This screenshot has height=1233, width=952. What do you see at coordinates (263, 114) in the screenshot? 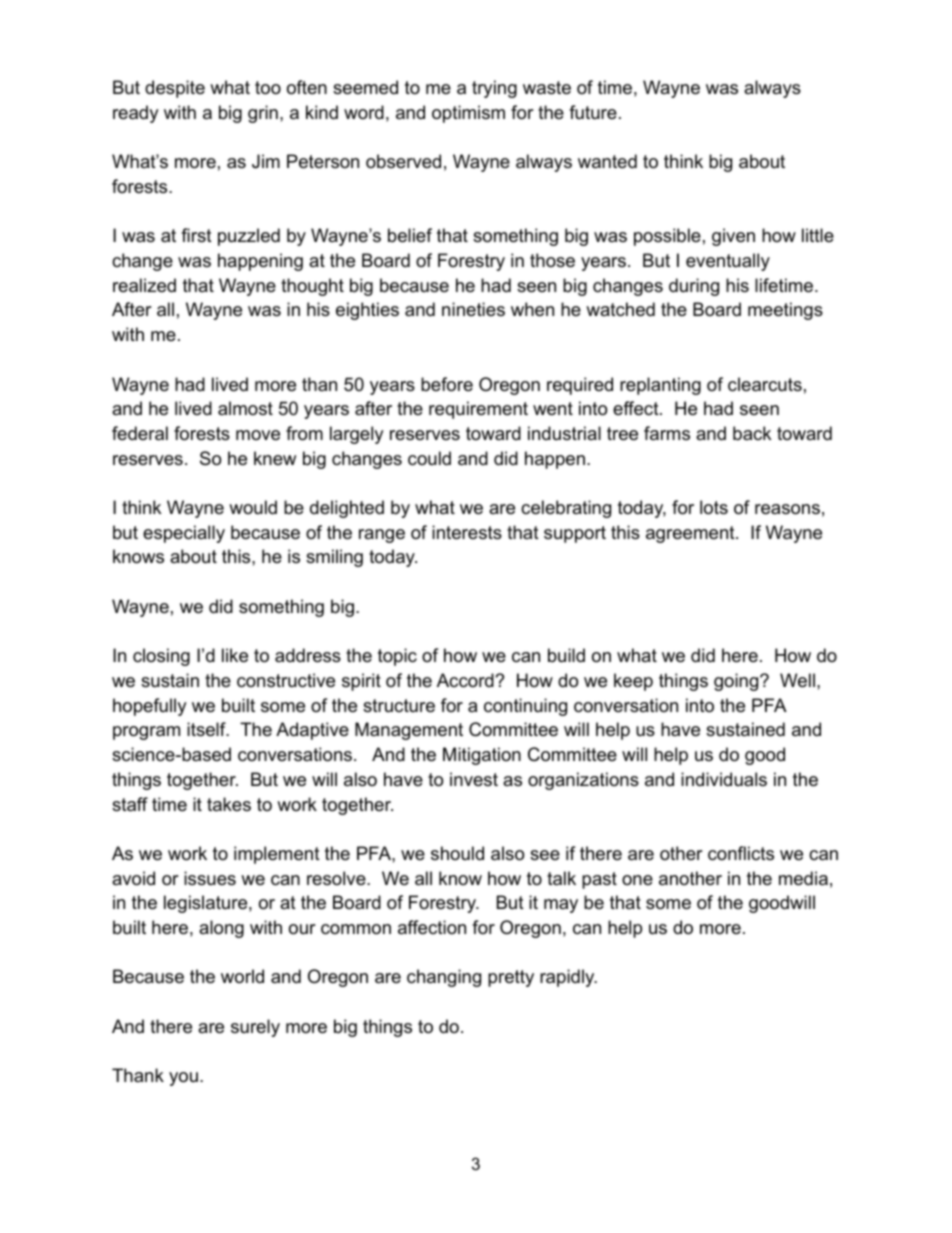
I see `grin` at bounding box center [263, 114].
